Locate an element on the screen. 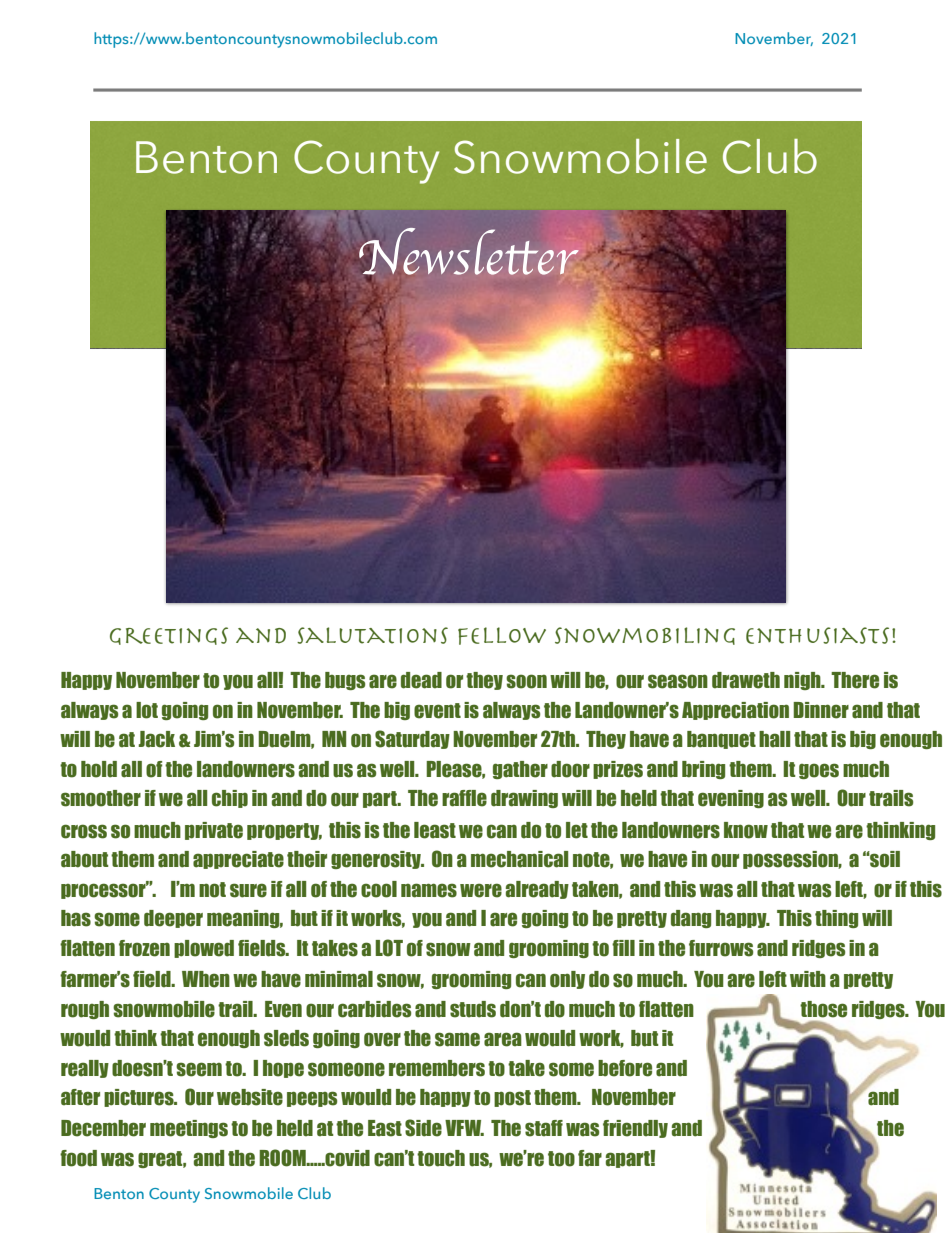 Image resolution: width=952 pixels, height=1233 pixels. those is located at coordinates (823, 1009).
